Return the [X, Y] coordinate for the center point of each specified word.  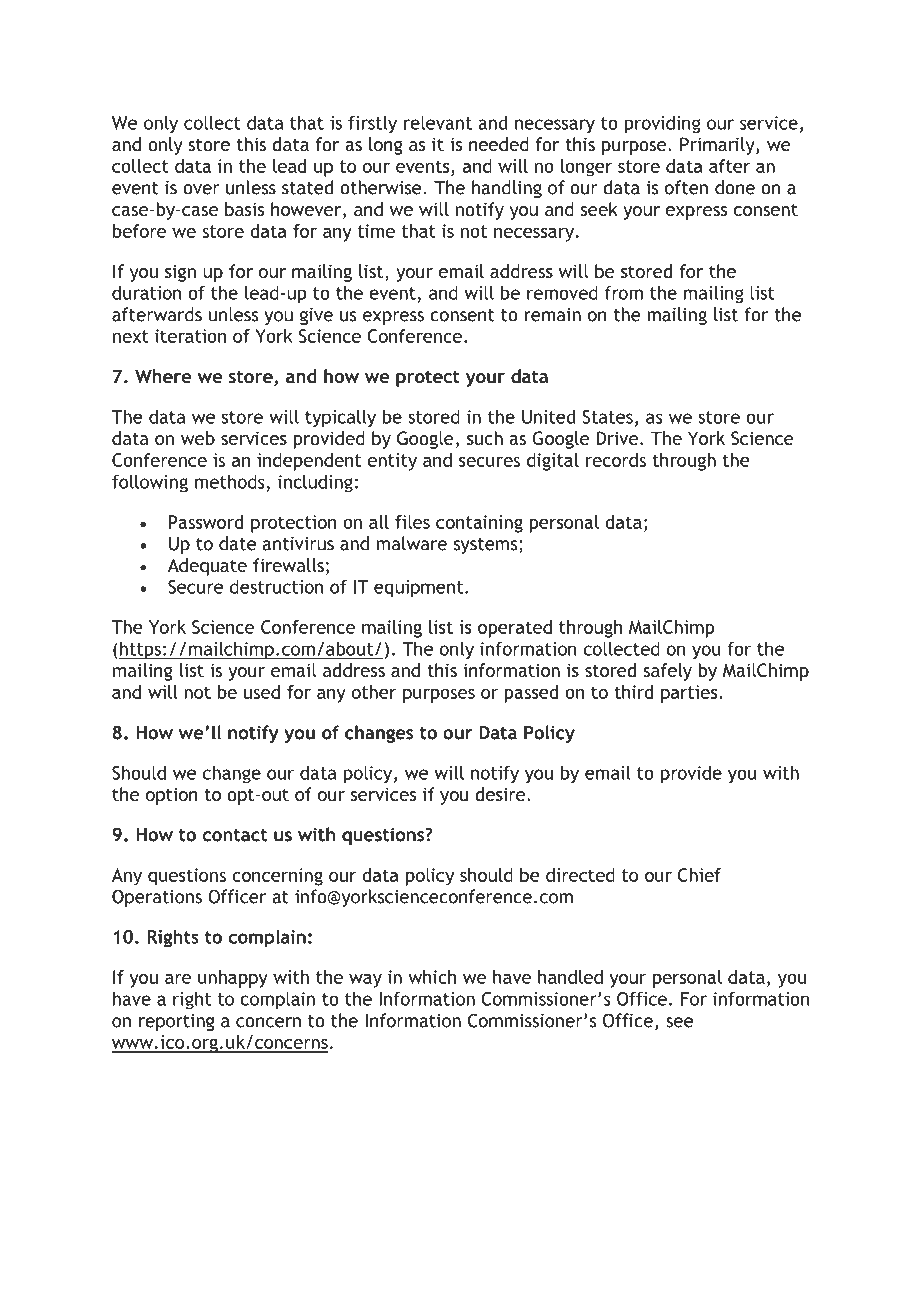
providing [662, 124]
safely [667, 672]
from [624, 292]
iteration [191, 336]
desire [501, 794]
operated [515, 629]
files [412, 522]
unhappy [233, 979]
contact [235, 835]
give [316, 316]
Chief [699, 875]
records [616, 460]
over [201, 189]
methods [230, 481]
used [262, 692]
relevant [438, 122]
